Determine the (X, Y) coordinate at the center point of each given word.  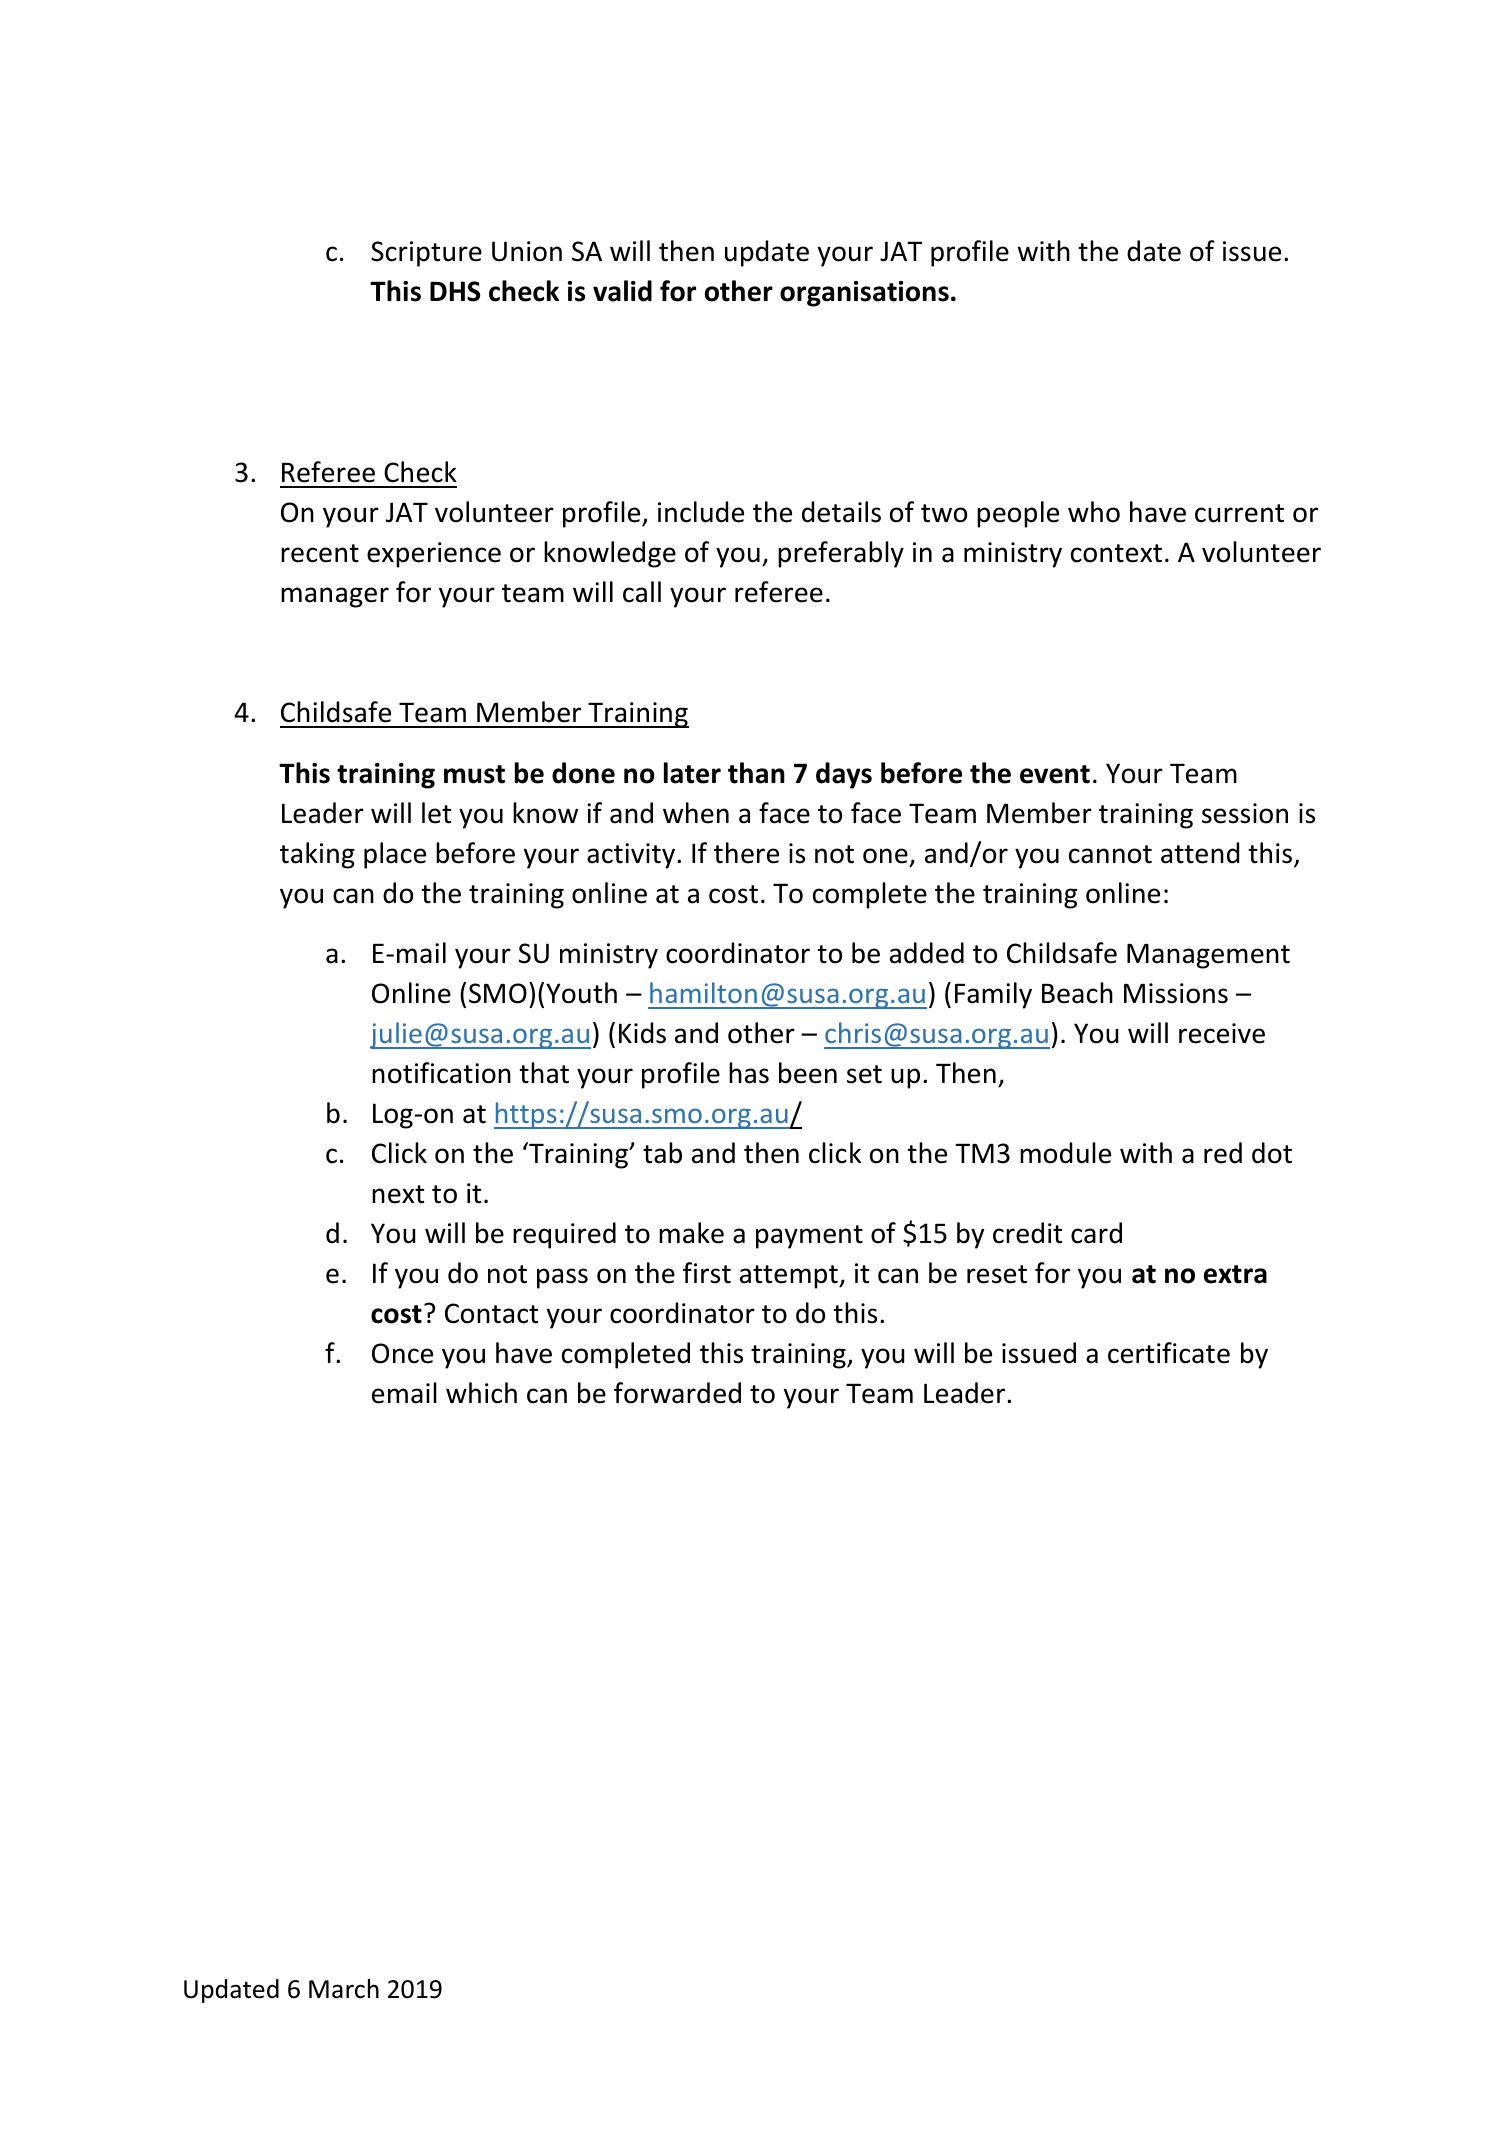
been (808, 1073)
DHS (455, 291)
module (1065, 1153)
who (1094, 512)
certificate (1169, 1353)
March (344, 1989)
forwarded (677, 1393)
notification (441, 1073)
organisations (864, 294)
